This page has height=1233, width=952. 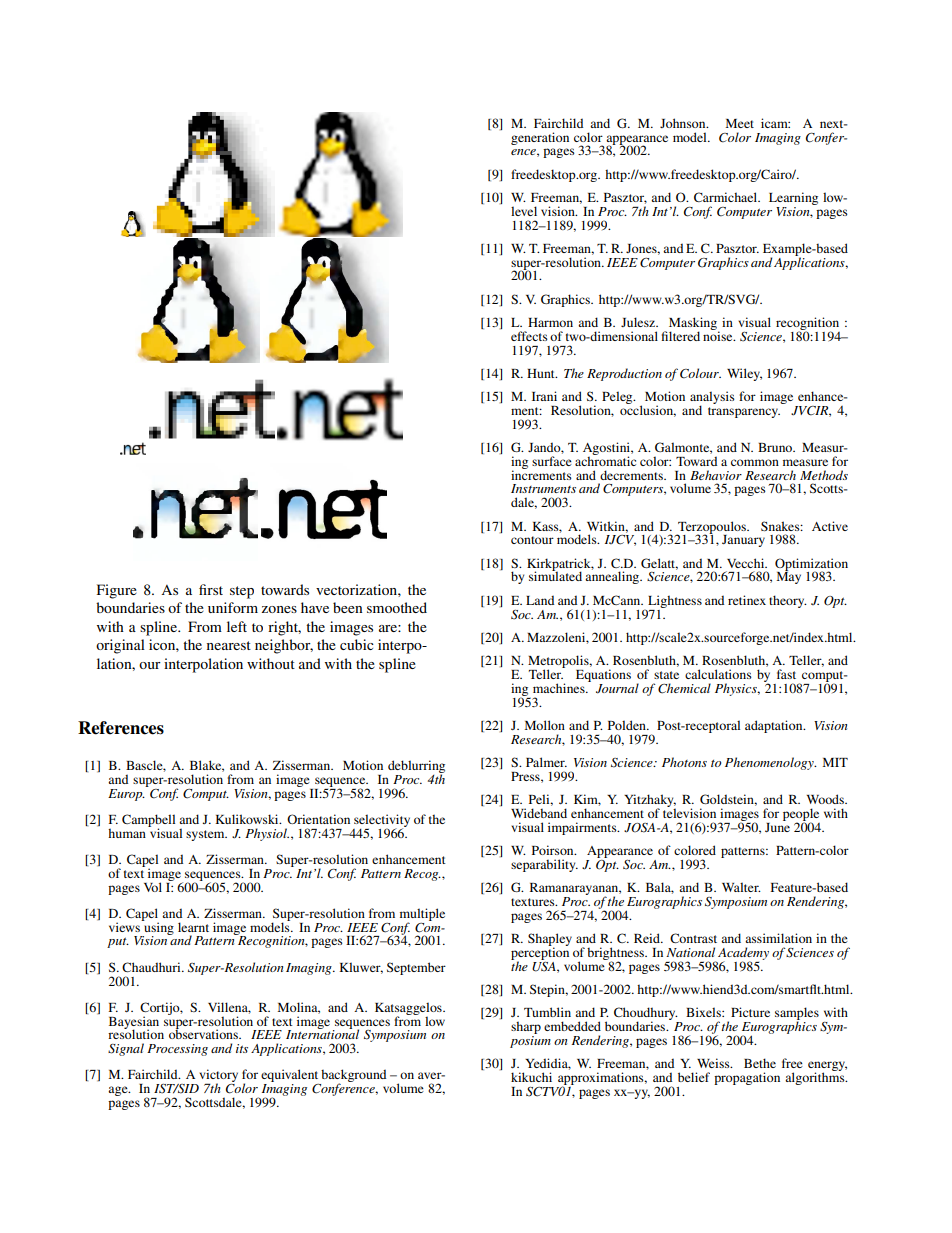 I want to click on Colour, so click(x=700, y=373).
